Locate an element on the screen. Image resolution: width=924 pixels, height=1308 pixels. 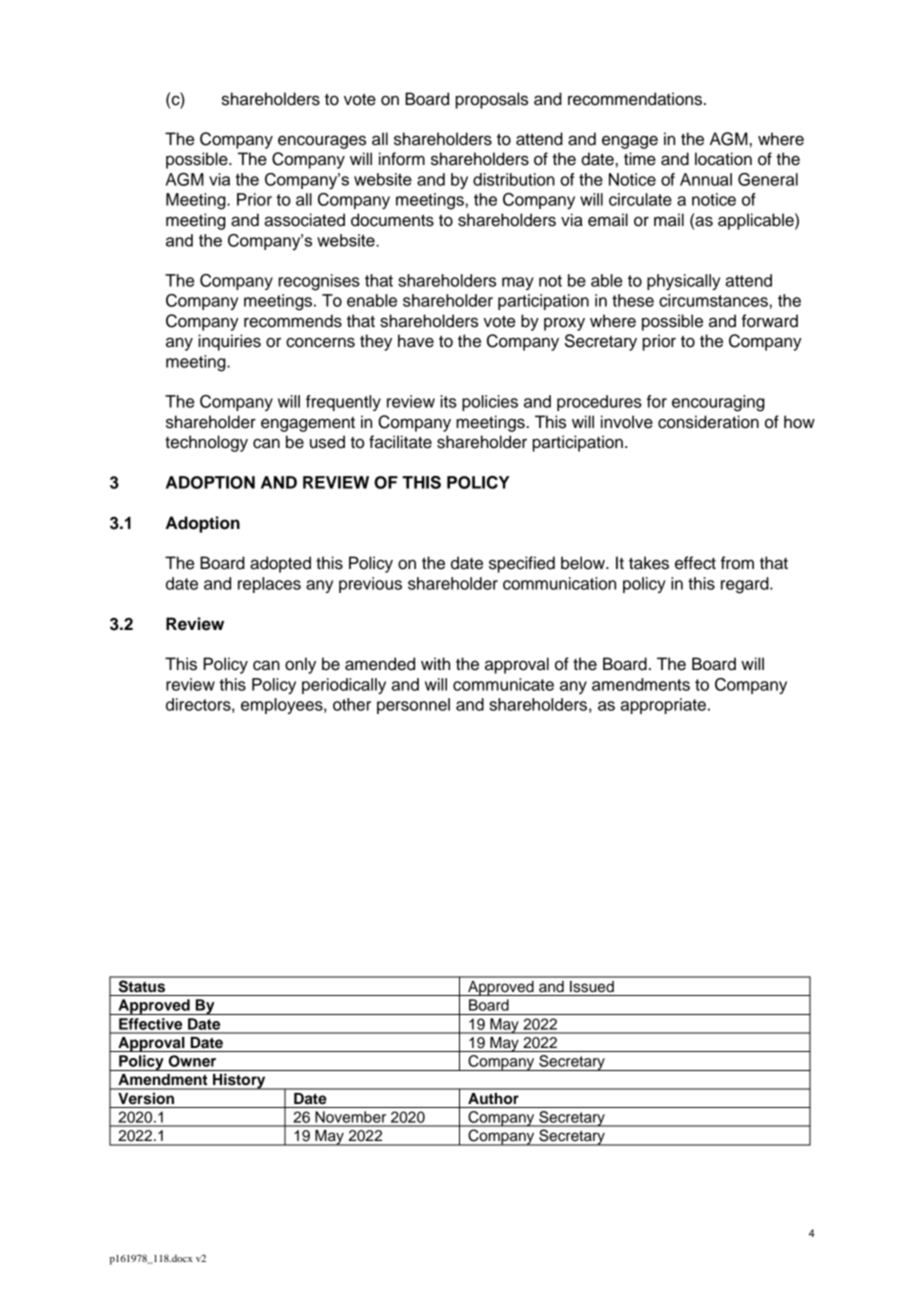
with is located at coordinates (435, 663).
